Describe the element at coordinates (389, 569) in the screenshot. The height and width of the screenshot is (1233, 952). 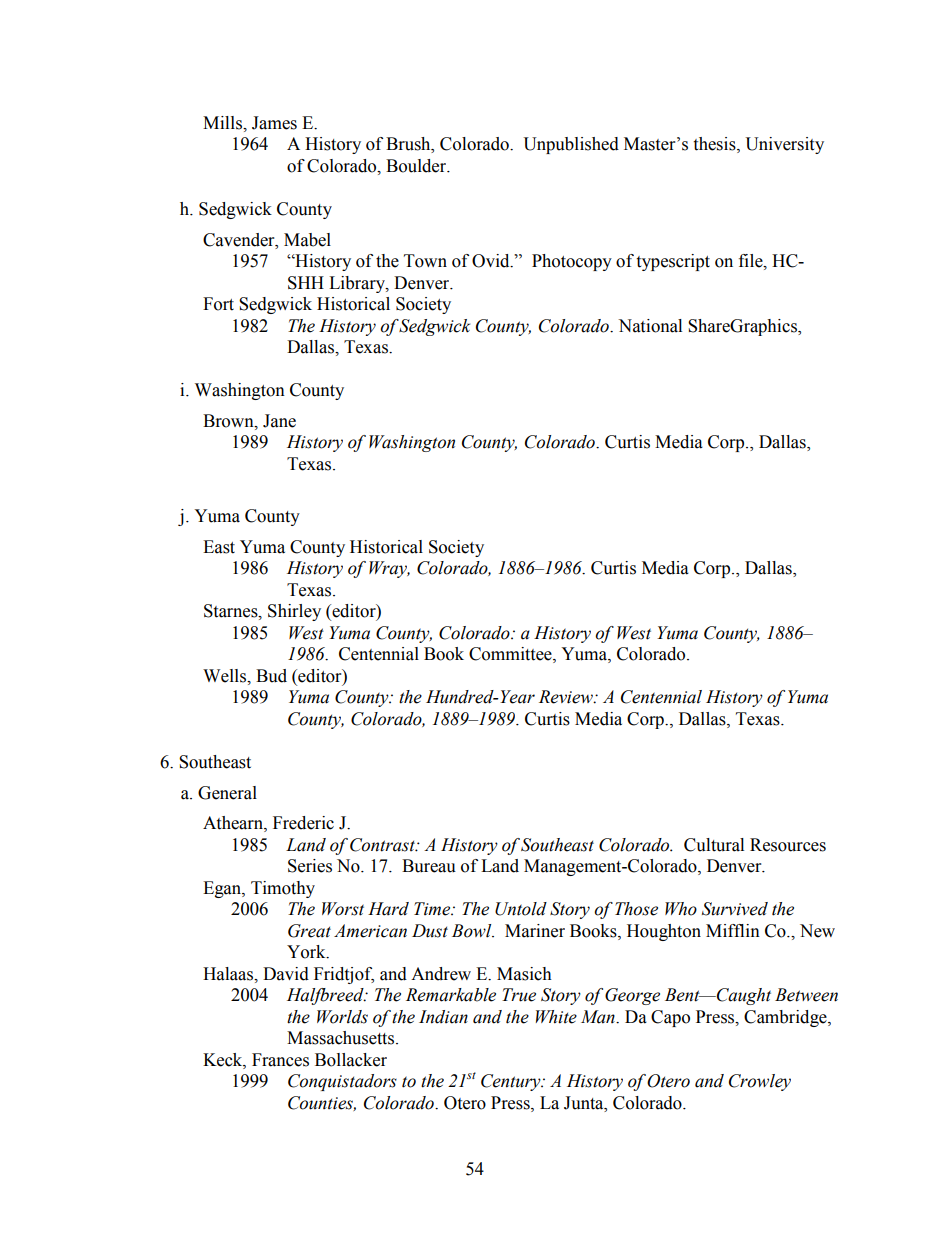
I see `Wray` at that location.
